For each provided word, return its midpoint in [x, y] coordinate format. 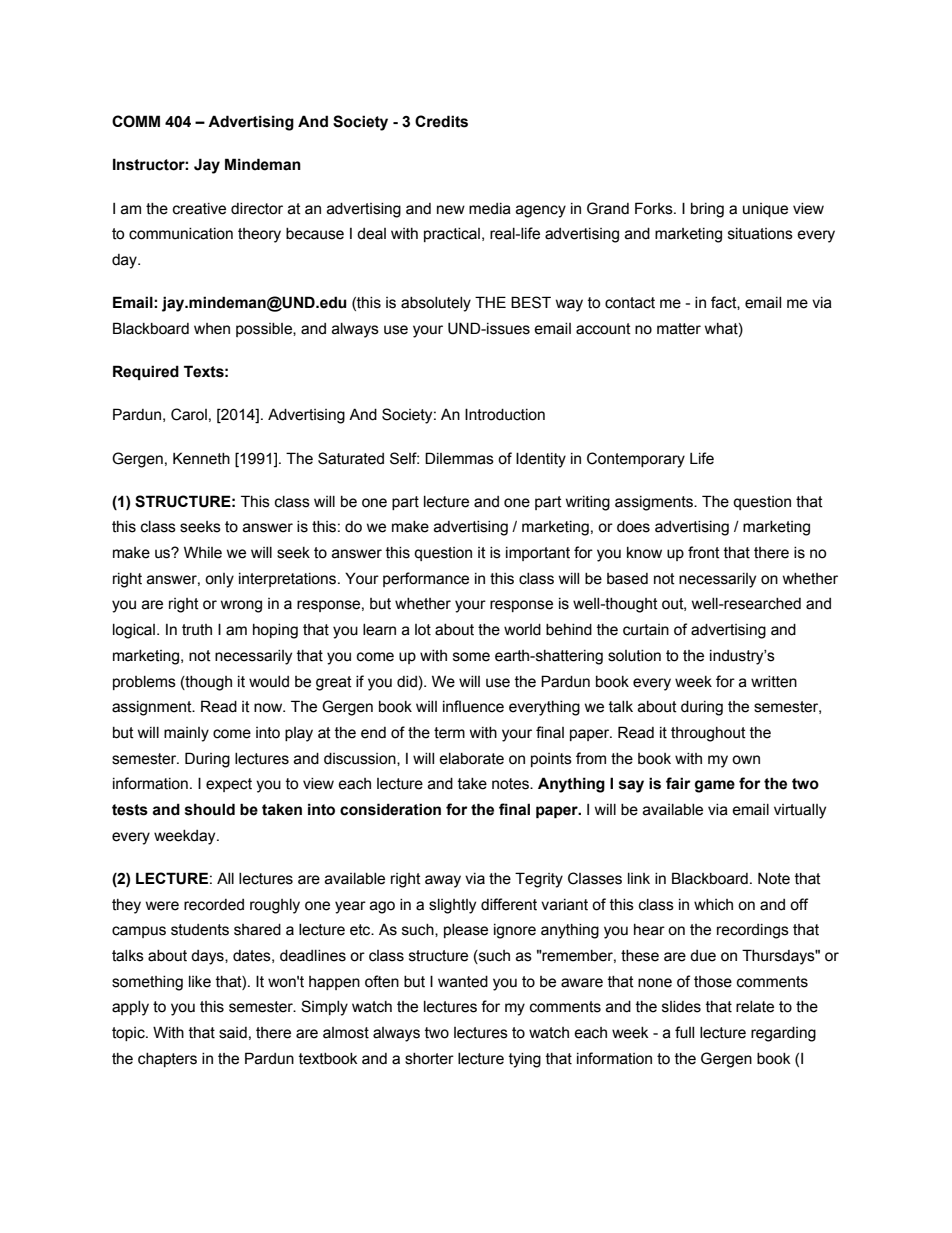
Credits [441, 121]
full [684, 1032]
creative [199, 209]
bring [707, 210]
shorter [429, 1059]
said [233, 1033]
